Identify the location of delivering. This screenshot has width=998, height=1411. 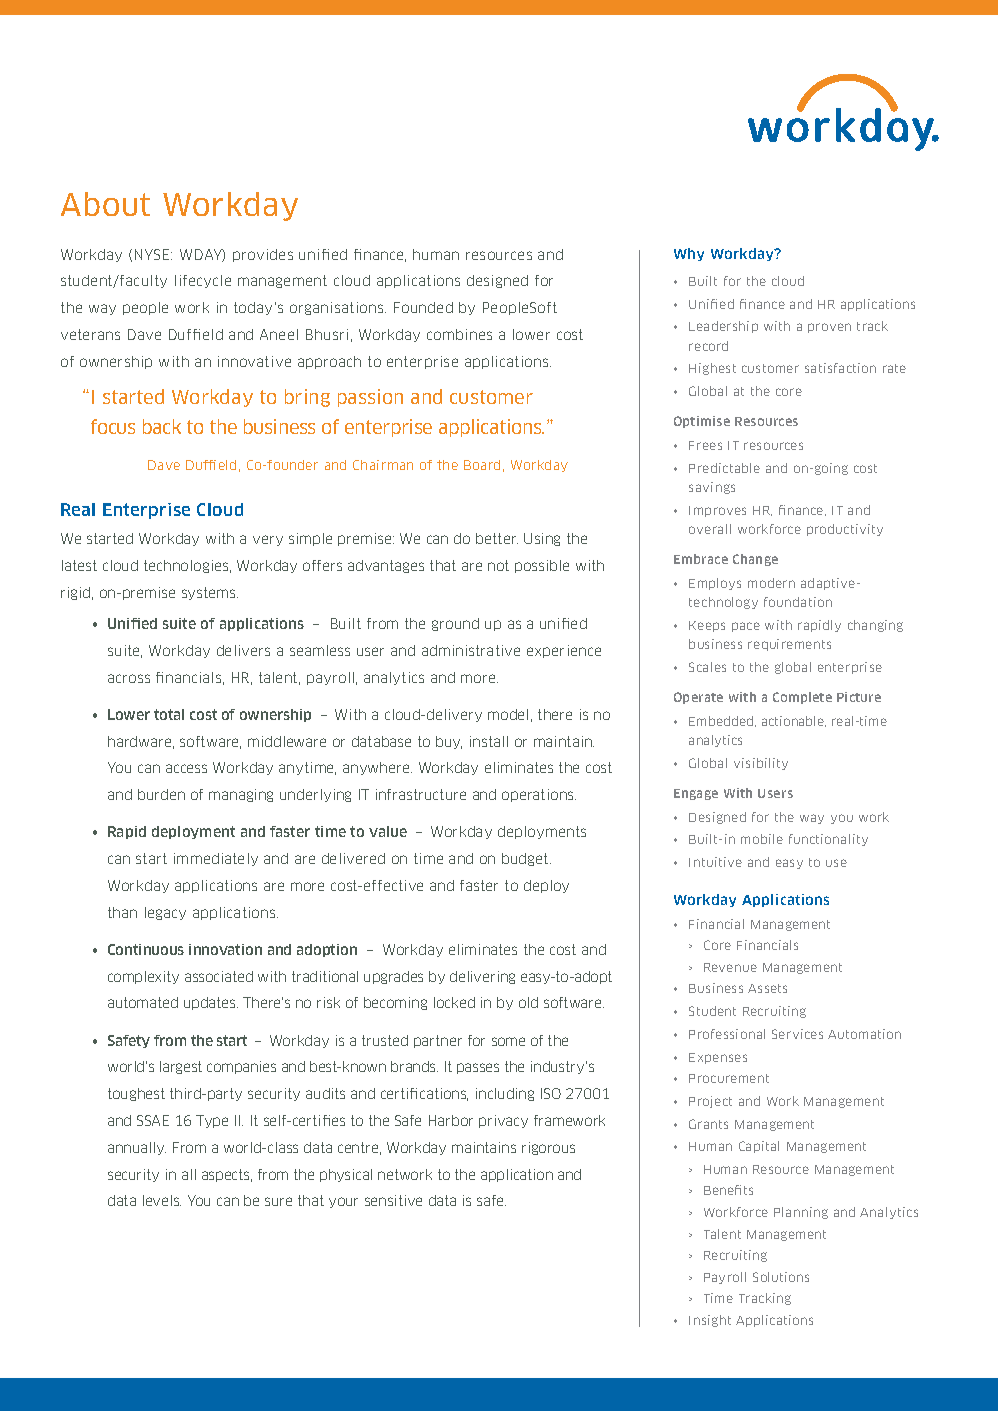
(482, 977).
